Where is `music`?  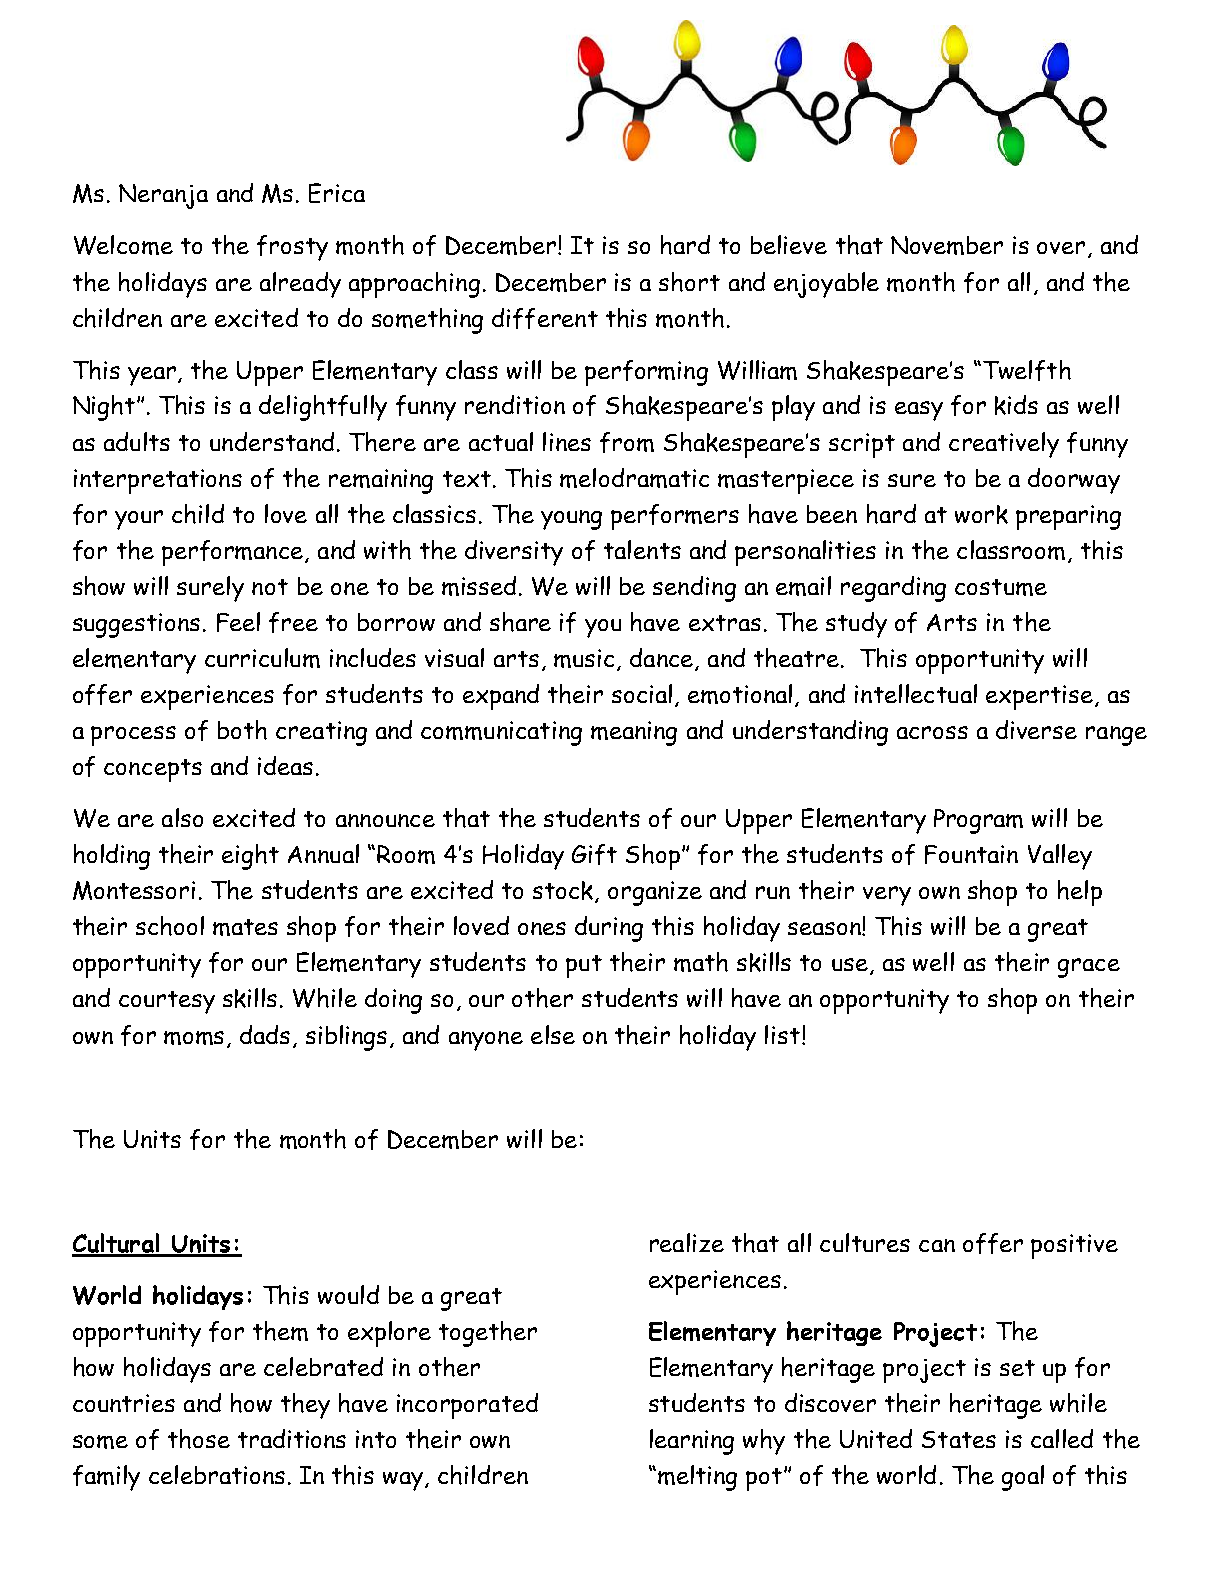 music is located at coordinates (584, 658).
